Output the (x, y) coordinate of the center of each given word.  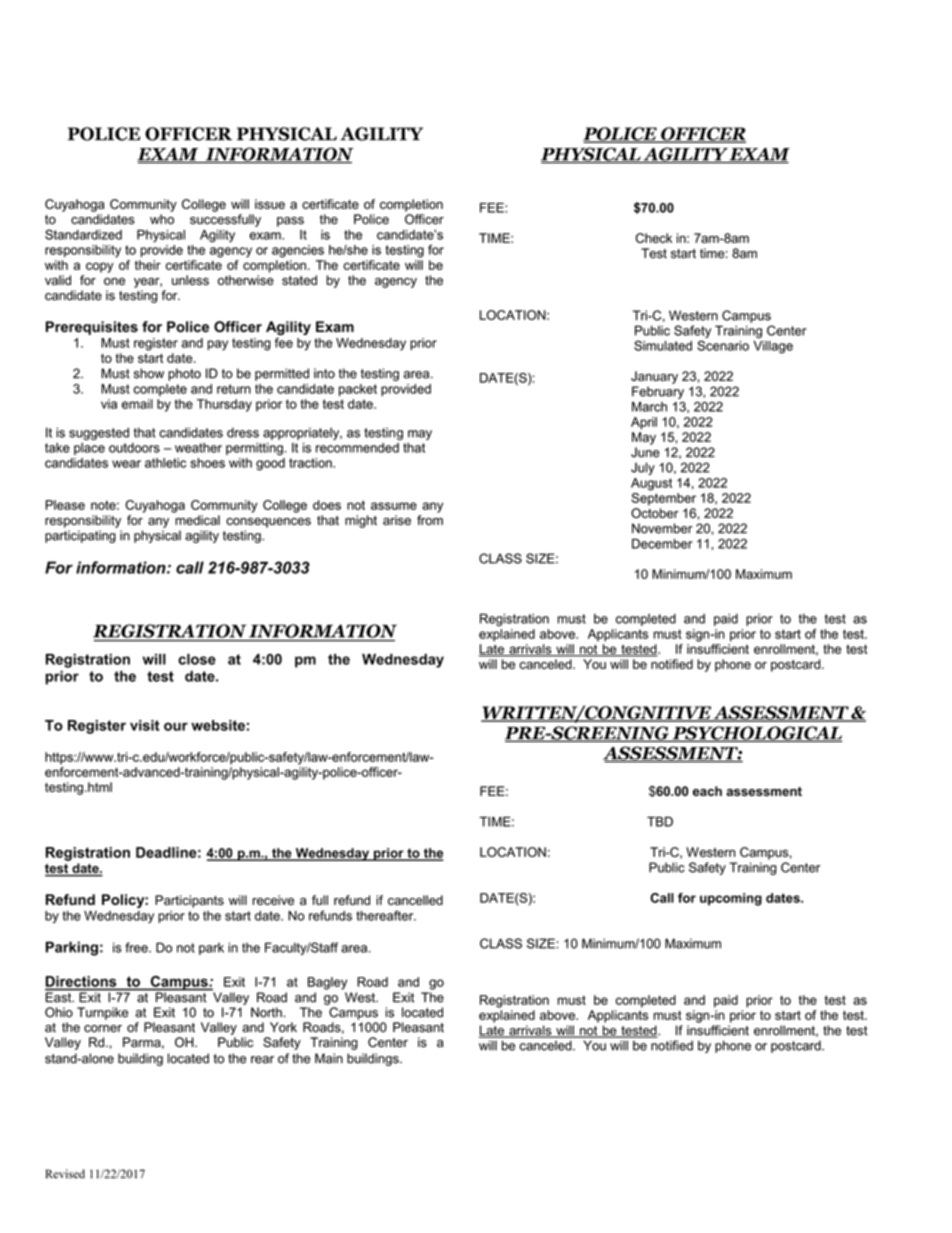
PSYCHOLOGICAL (756, 734)
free (137, 947)
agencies (298, 251)
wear (126, 464)
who (162, 219)
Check (654, 238)
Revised (65, 1174)
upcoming (731, 899)
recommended (357, 448)
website (218, 725)
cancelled (415, 900)
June (645, 452)
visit (145, 725)
